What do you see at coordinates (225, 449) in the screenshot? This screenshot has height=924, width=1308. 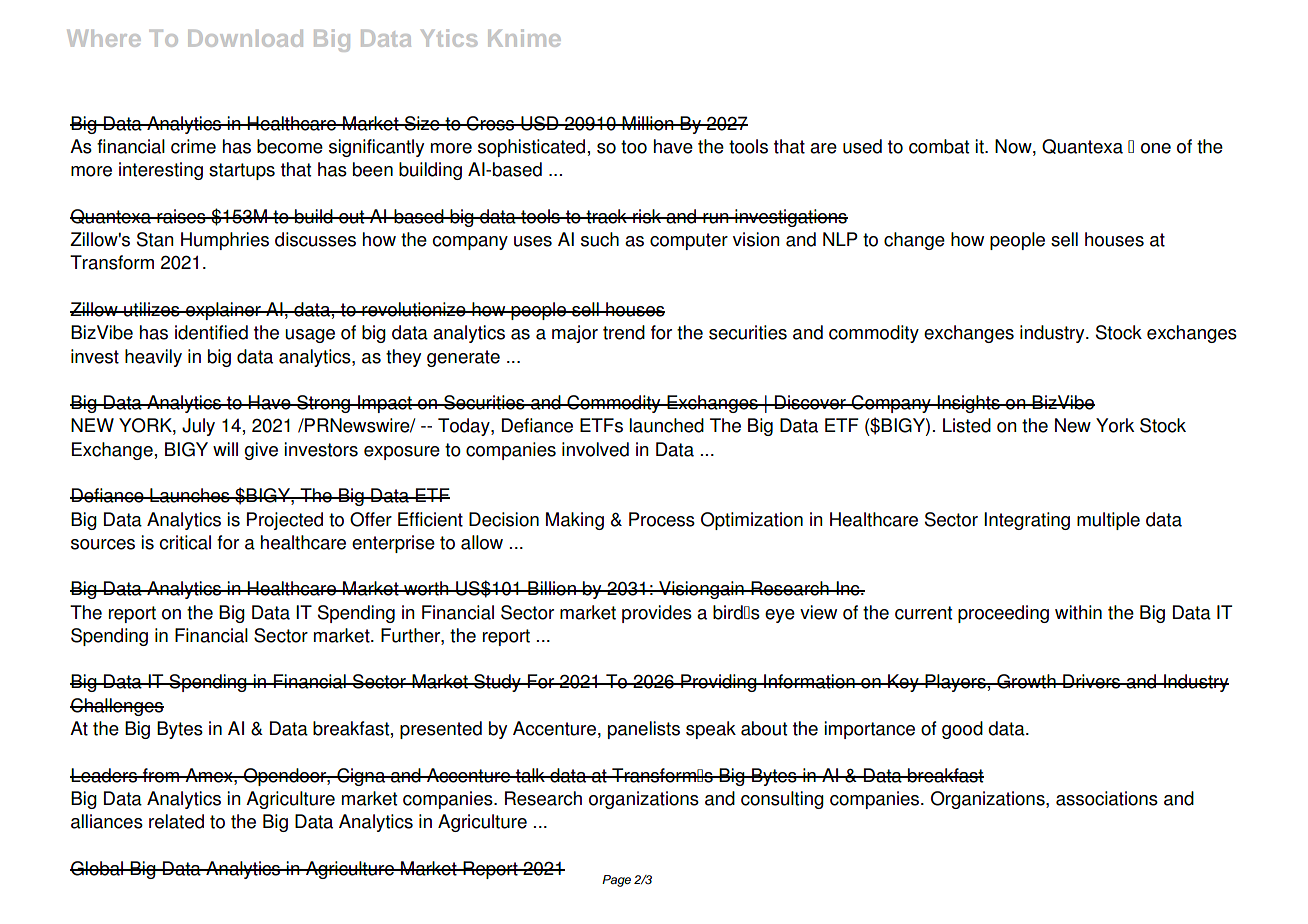 I see `will` at bounding box center [225, 449].
